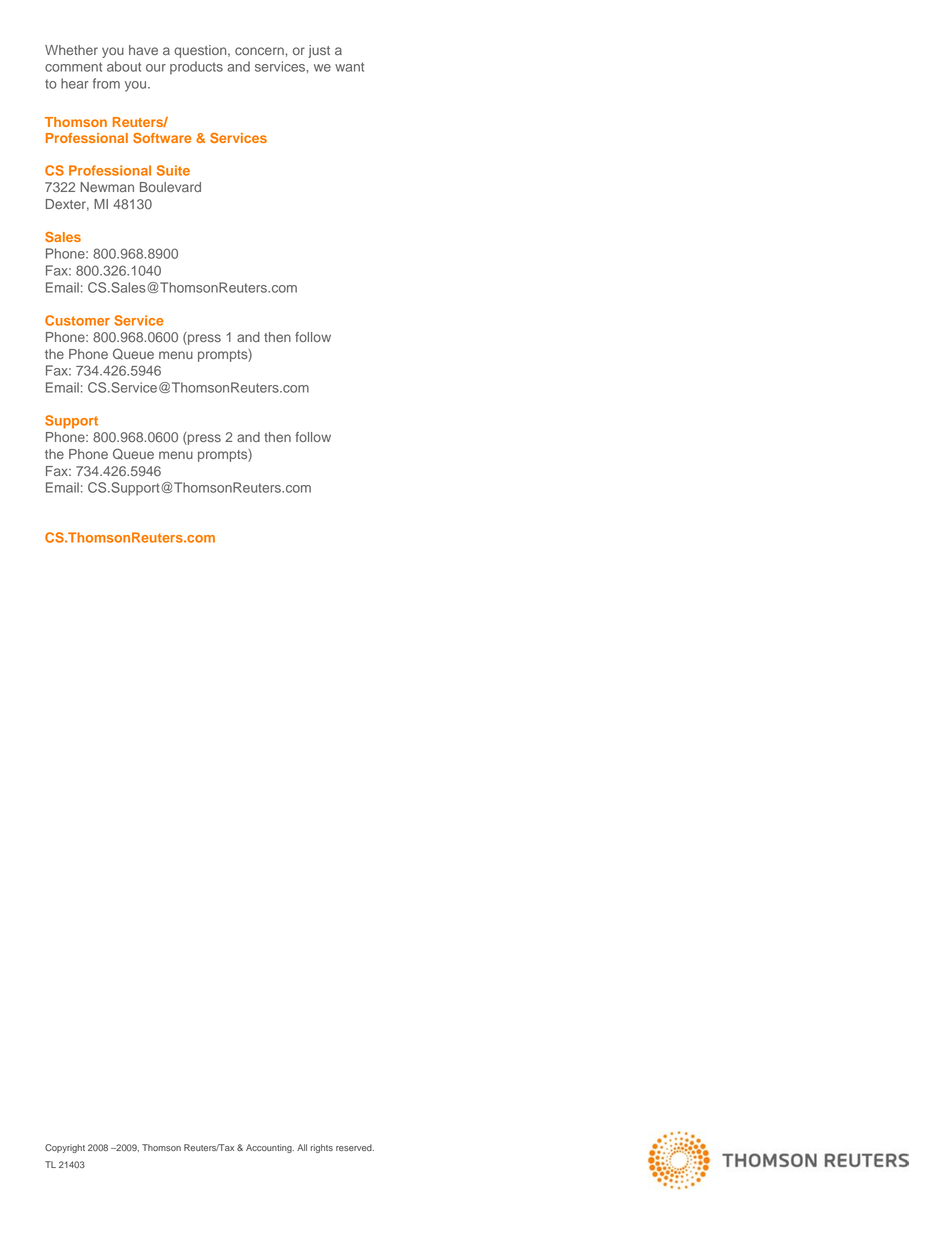 The width and height of the screenshot is (952, 1233). I want to click on Suite, so click(173, 170).
